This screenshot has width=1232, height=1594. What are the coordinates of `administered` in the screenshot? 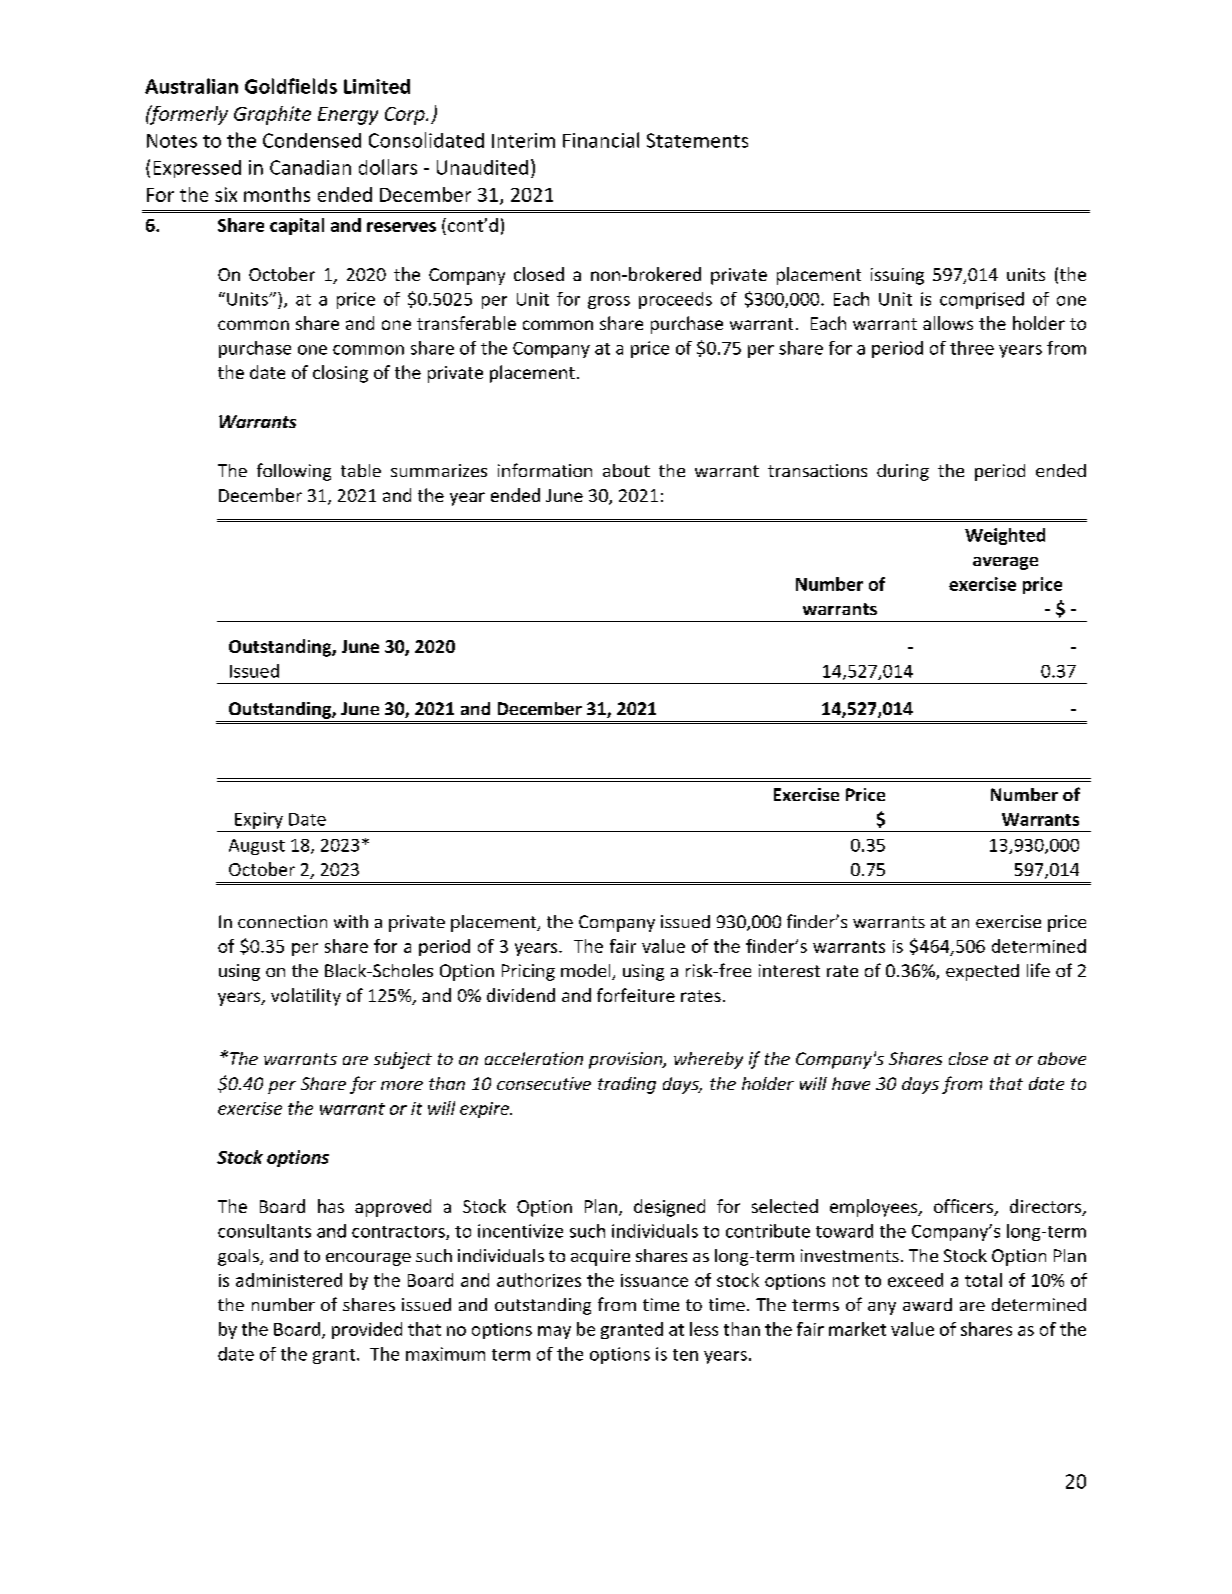 It's located at (289, 1280).
